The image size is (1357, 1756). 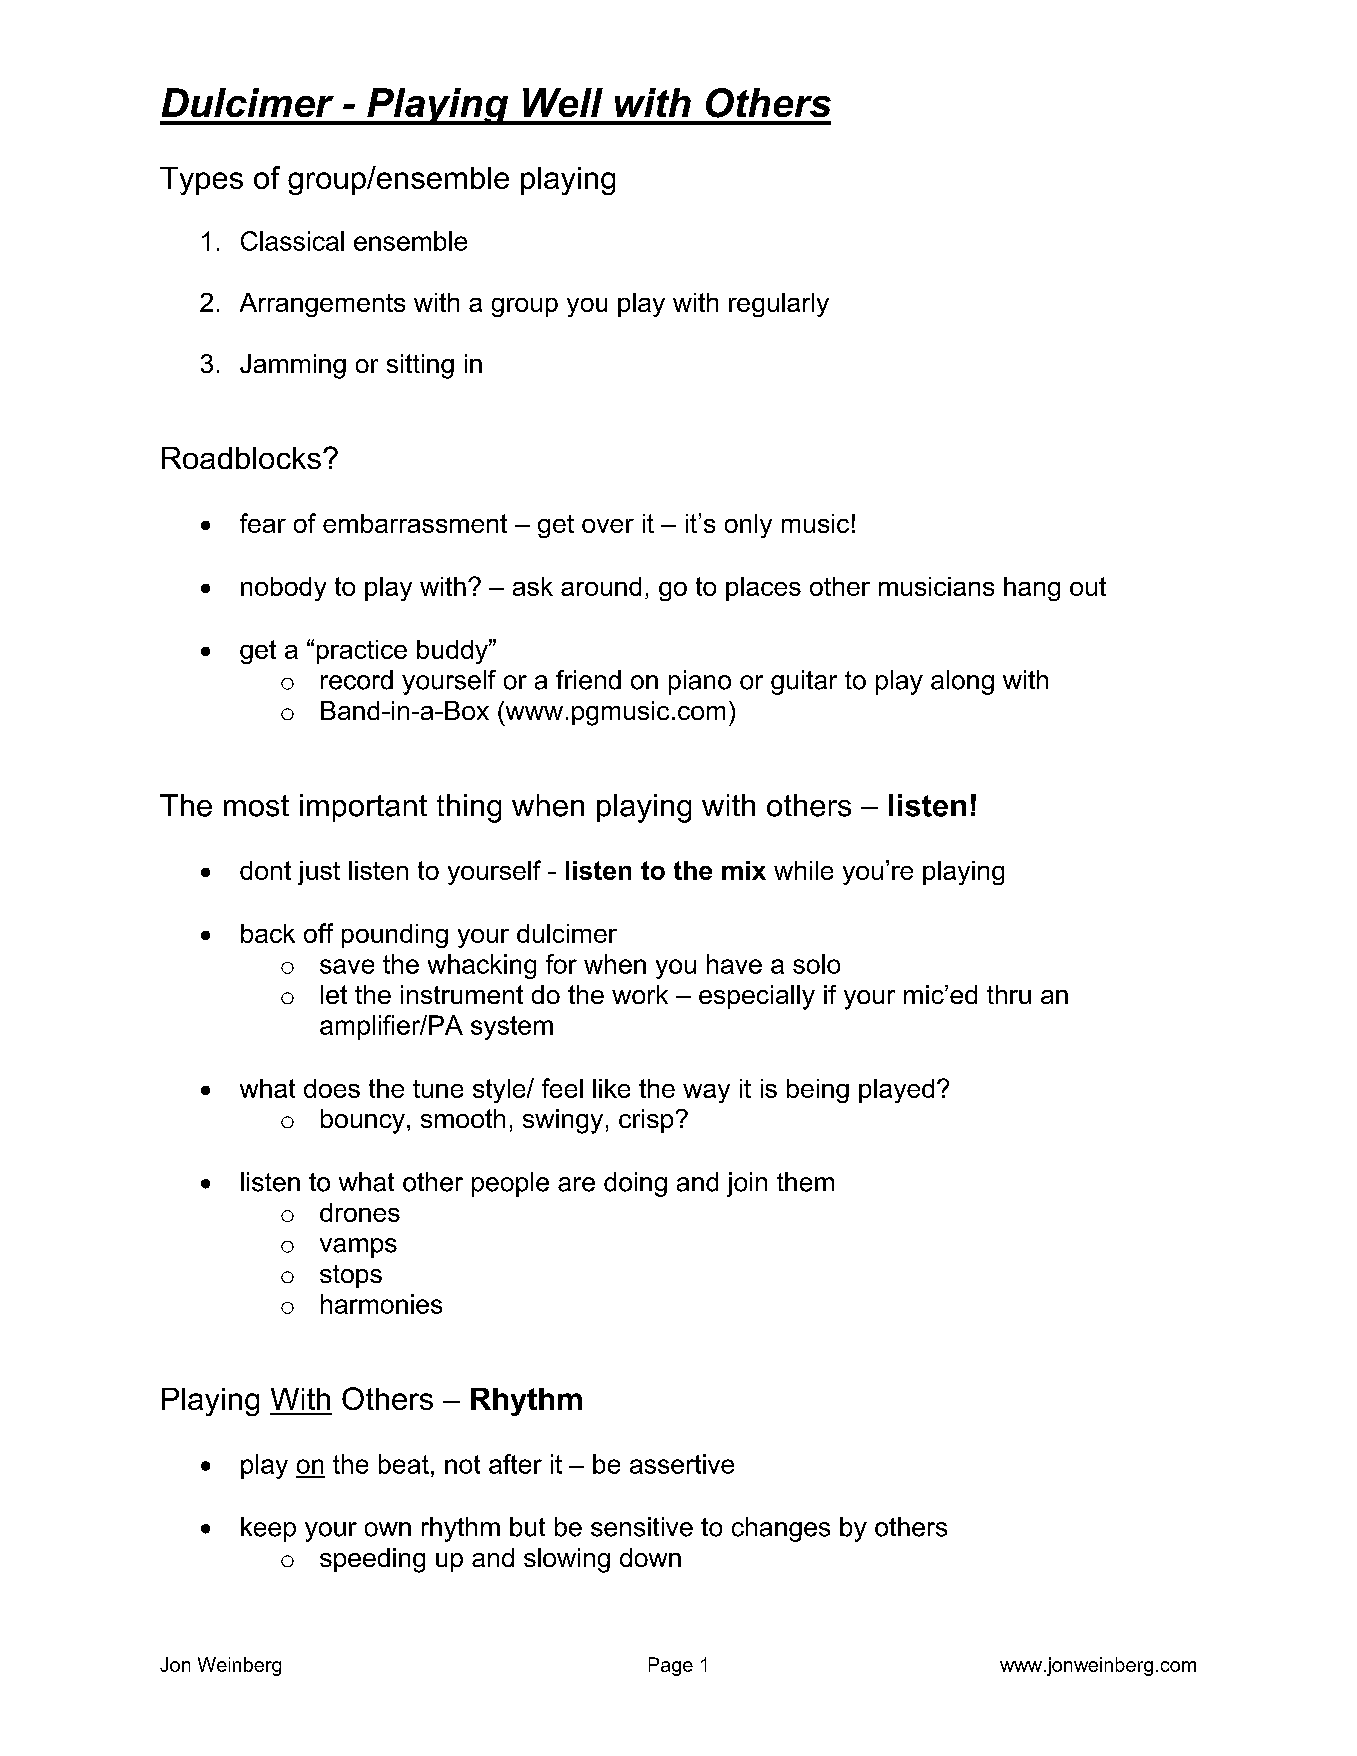 I want to click on mix, so click(x=744, y=870).
